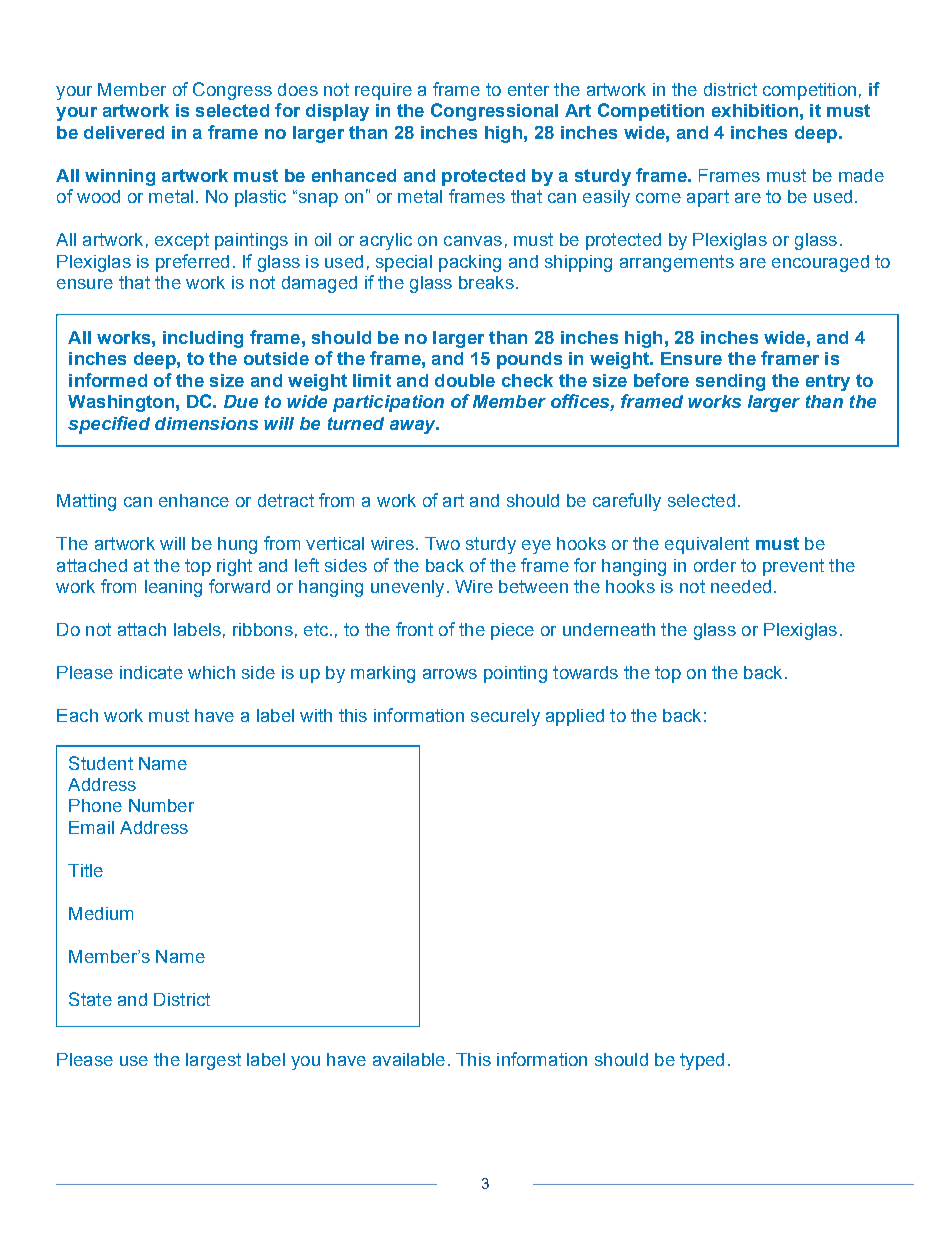 The width and height of the document is (952, 1233). Describe the element at coordinates (755, 110) in the document. I see `exhibition` at that location.
